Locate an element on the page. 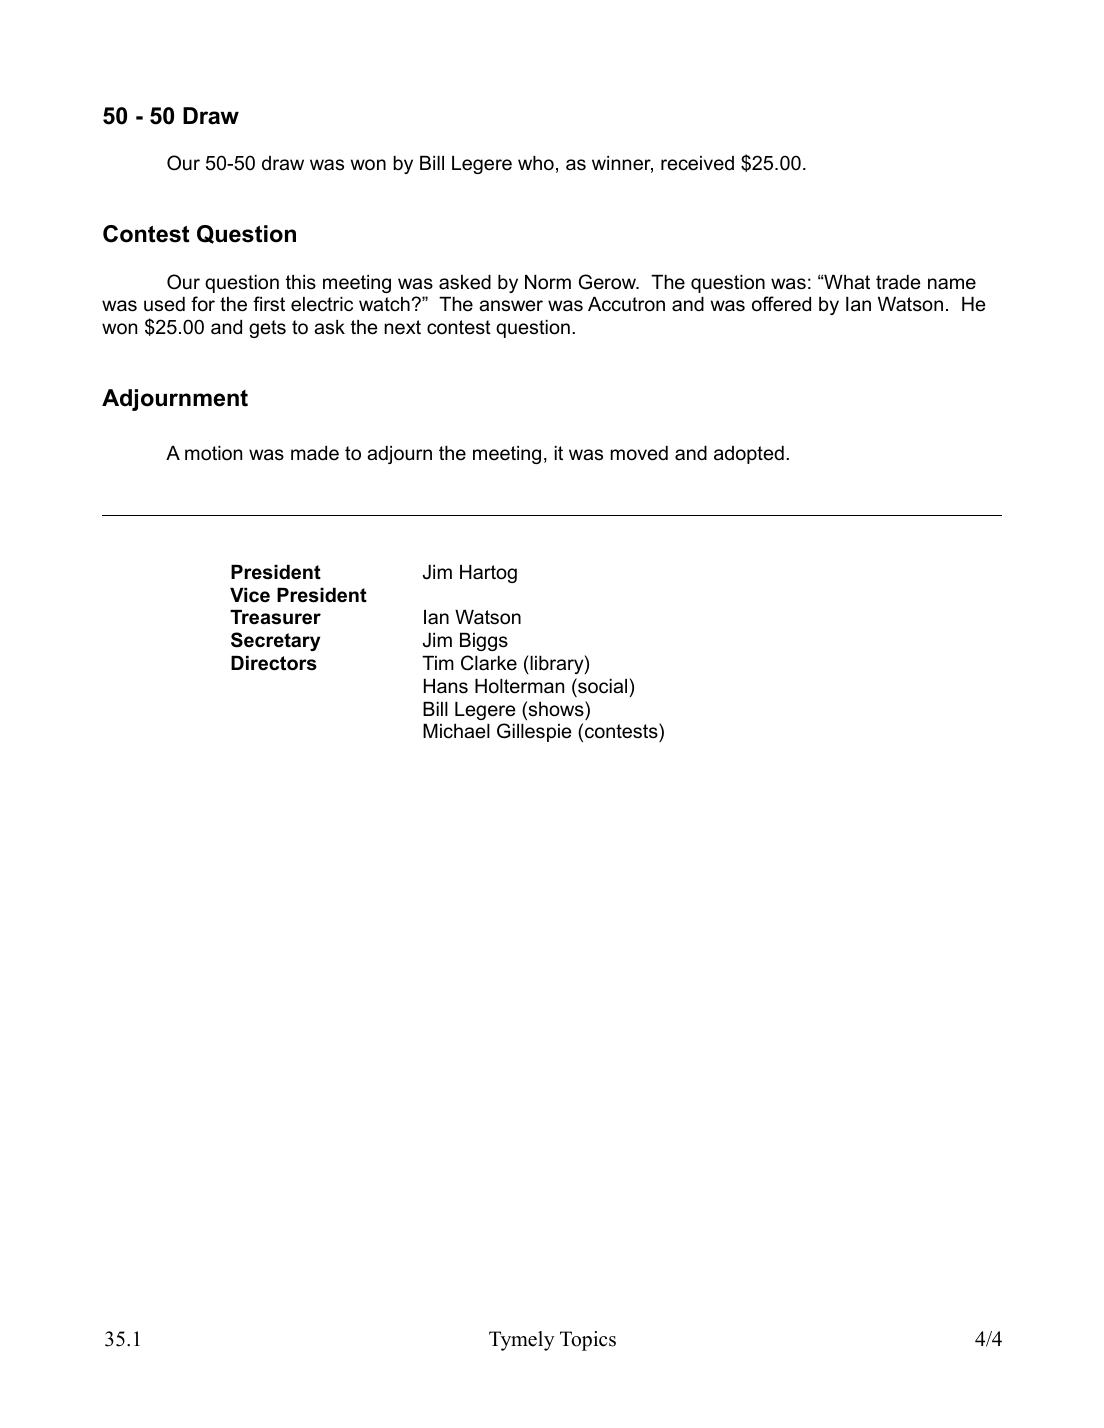 The width and height of the page is (1104, 1428). Gillespie is located at coordinates (534, 732).
